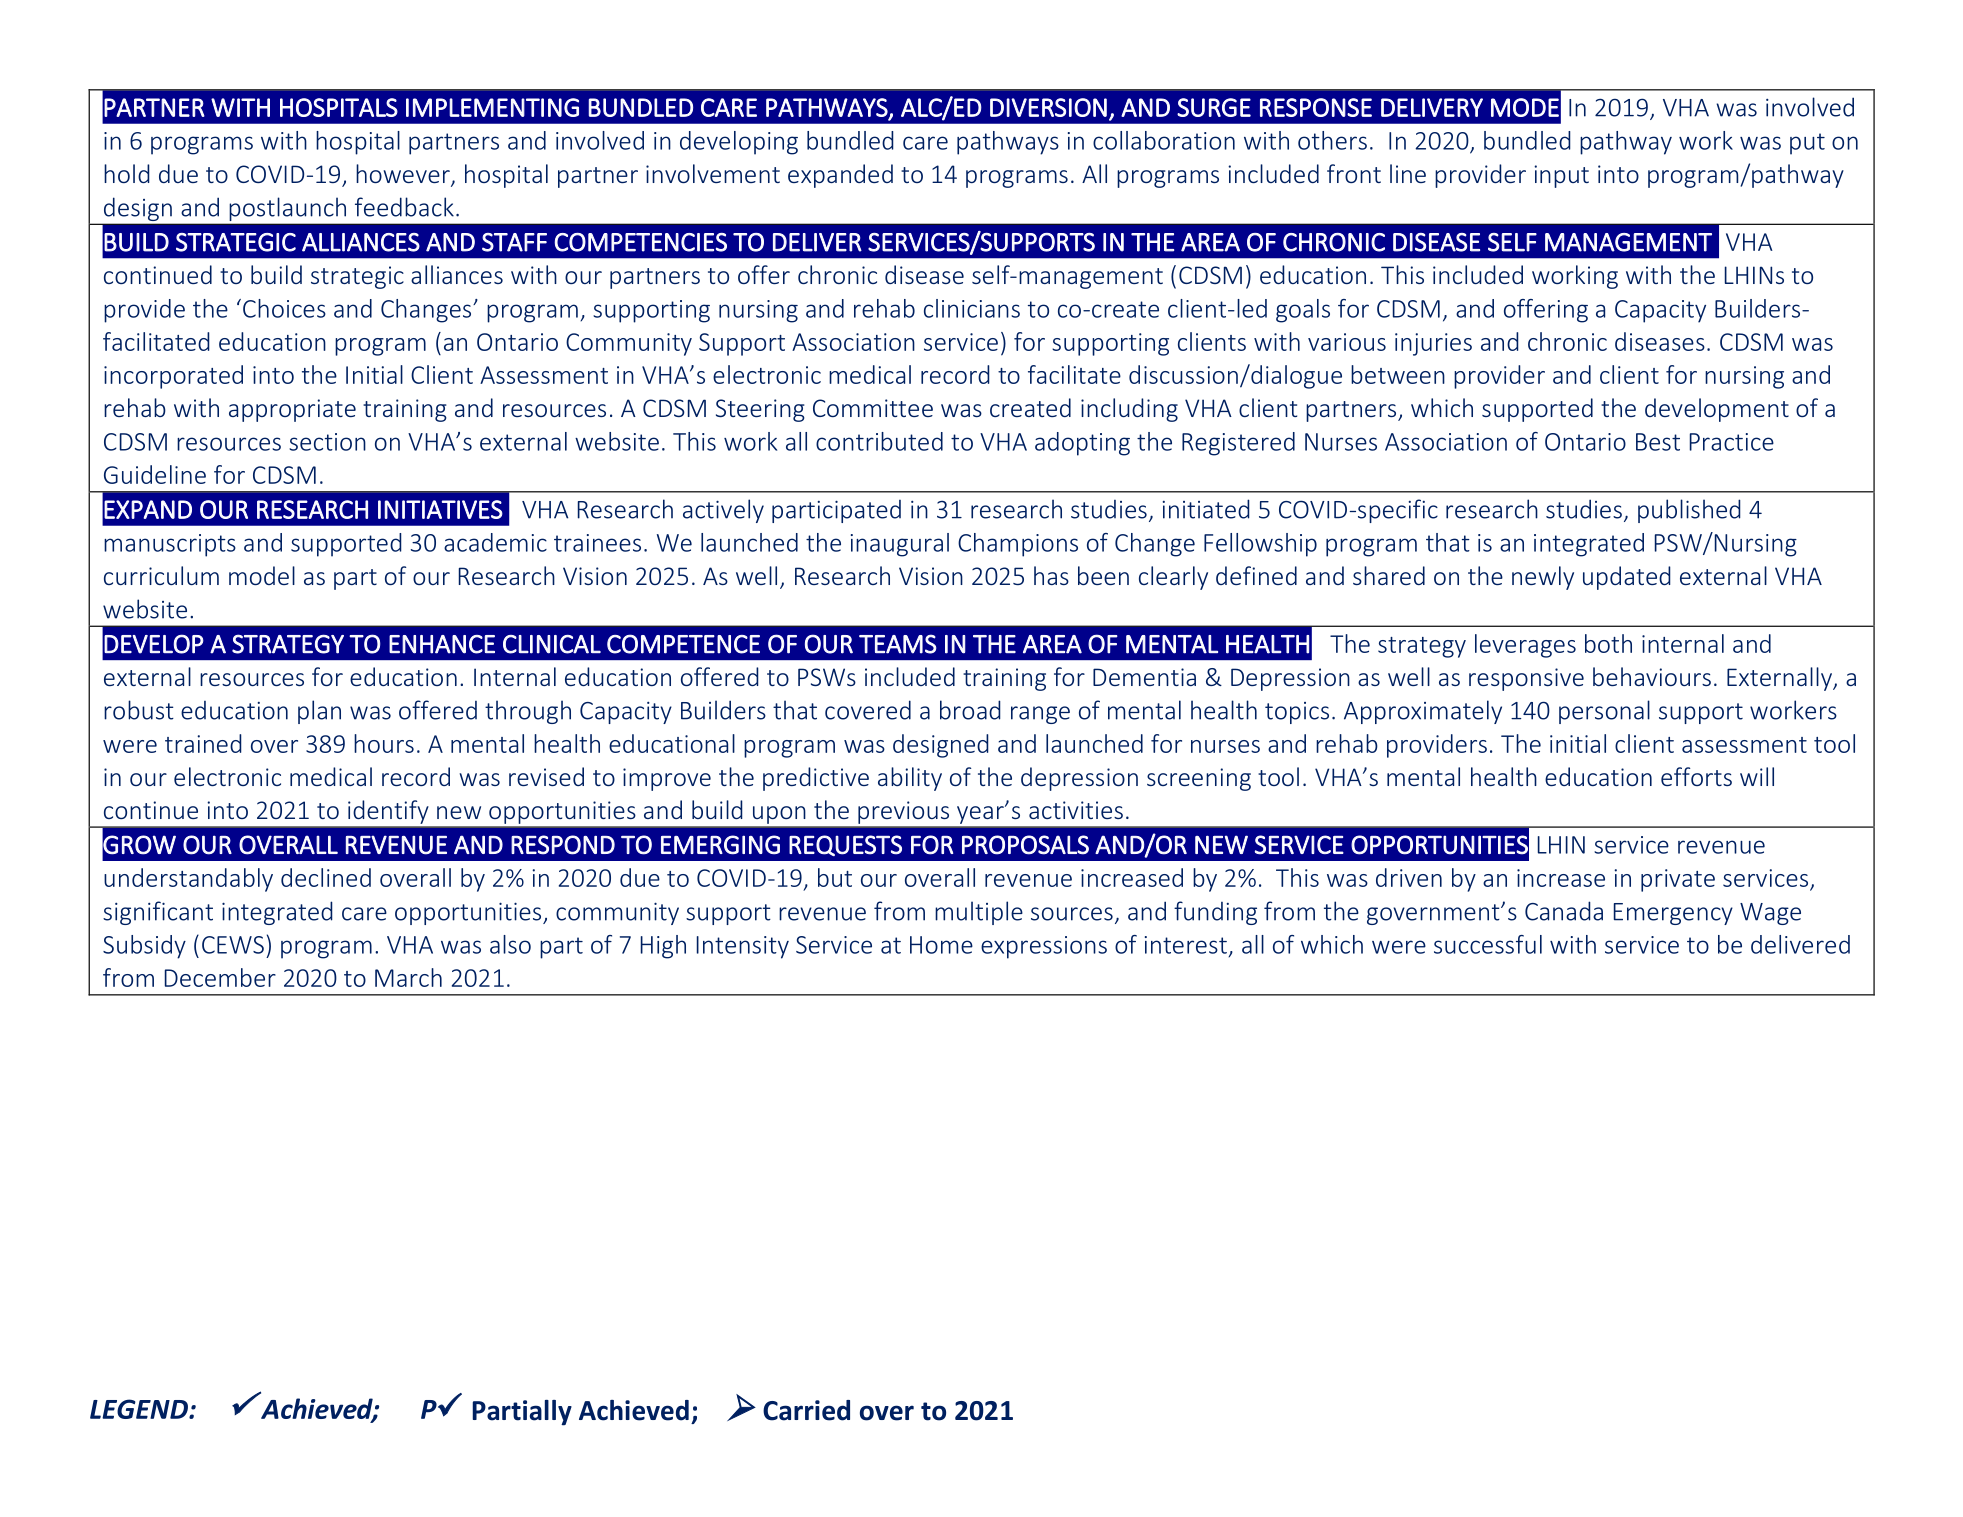 The height and width of the screenshot is (1517, 1963). Describe the element at coordinates (979, 913) in the screenshot. I see `multiple` at that location.
